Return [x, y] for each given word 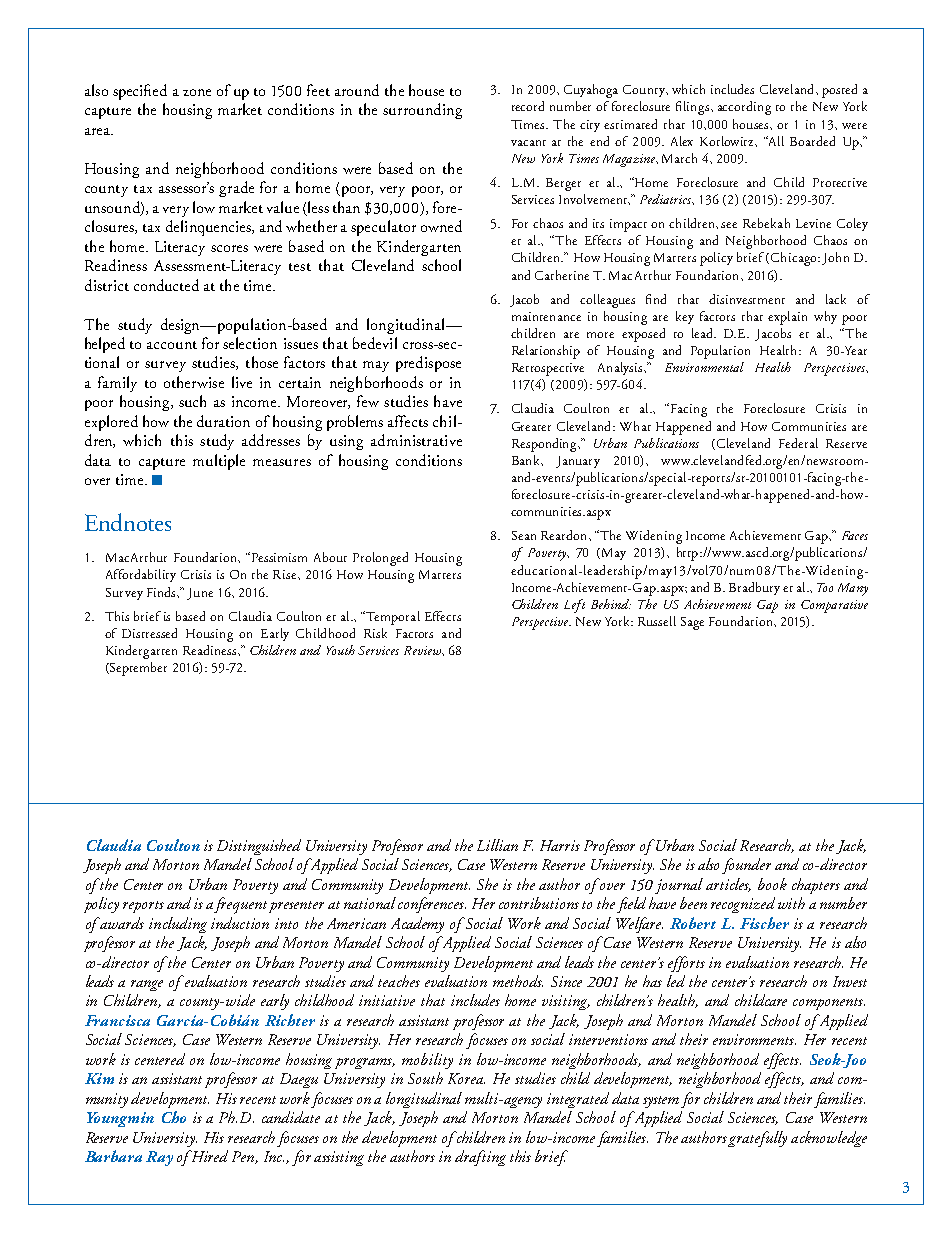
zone [197, 92]
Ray [159, 1158]
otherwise [194, 382]
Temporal [393, 618]
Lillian [497, 845]
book [772, 884]
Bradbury [754, 588]
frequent [240, 905]
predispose [428, 364]
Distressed [149, 633]
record [528, 106]
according [744, 108]
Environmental [704, 367]
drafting [480, 1158]
